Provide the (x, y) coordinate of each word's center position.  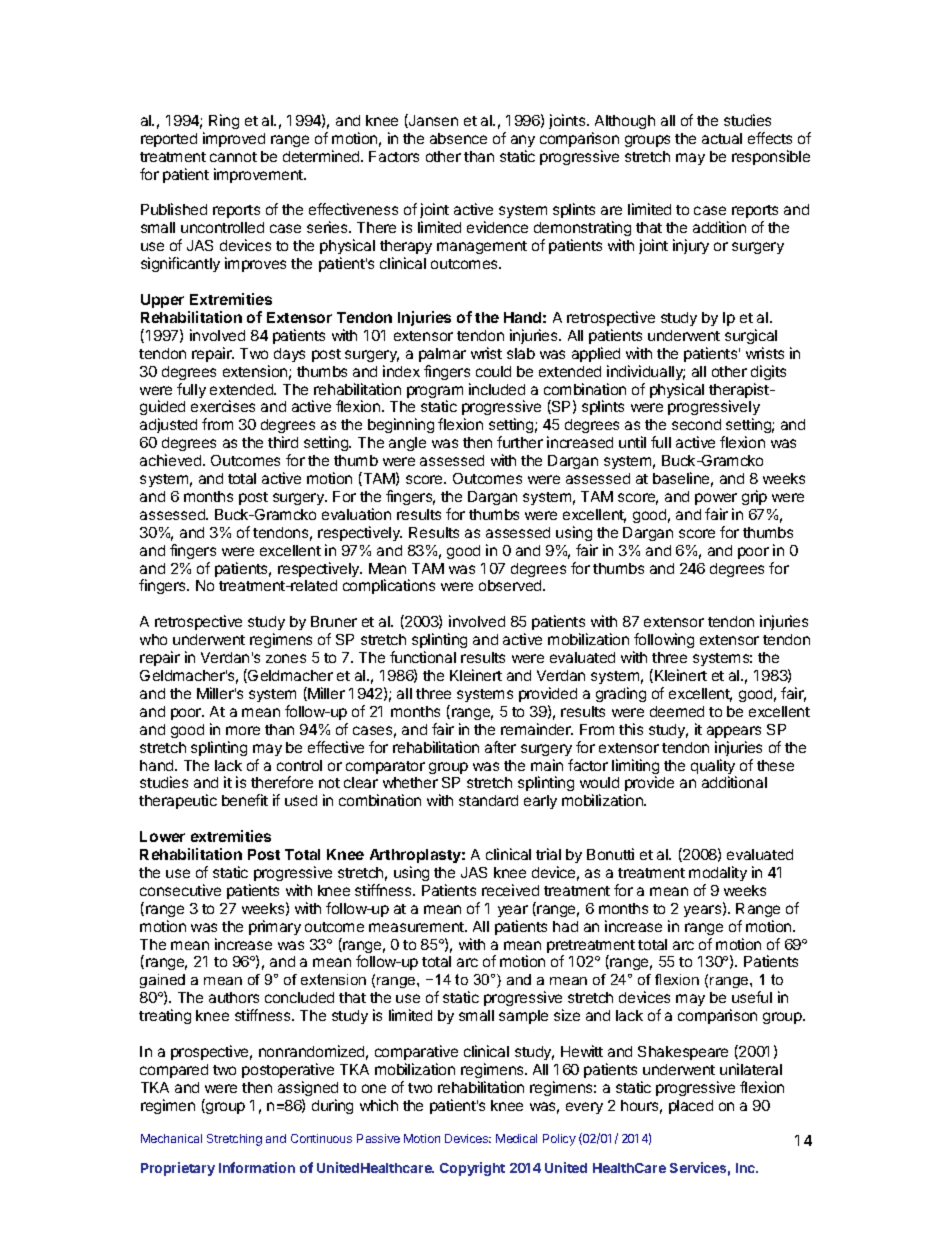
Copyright (472, 1169)
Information (257, 1167)
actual (722, 138)
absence (458, 138)
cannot (233, 157)
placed (691, 1107)
